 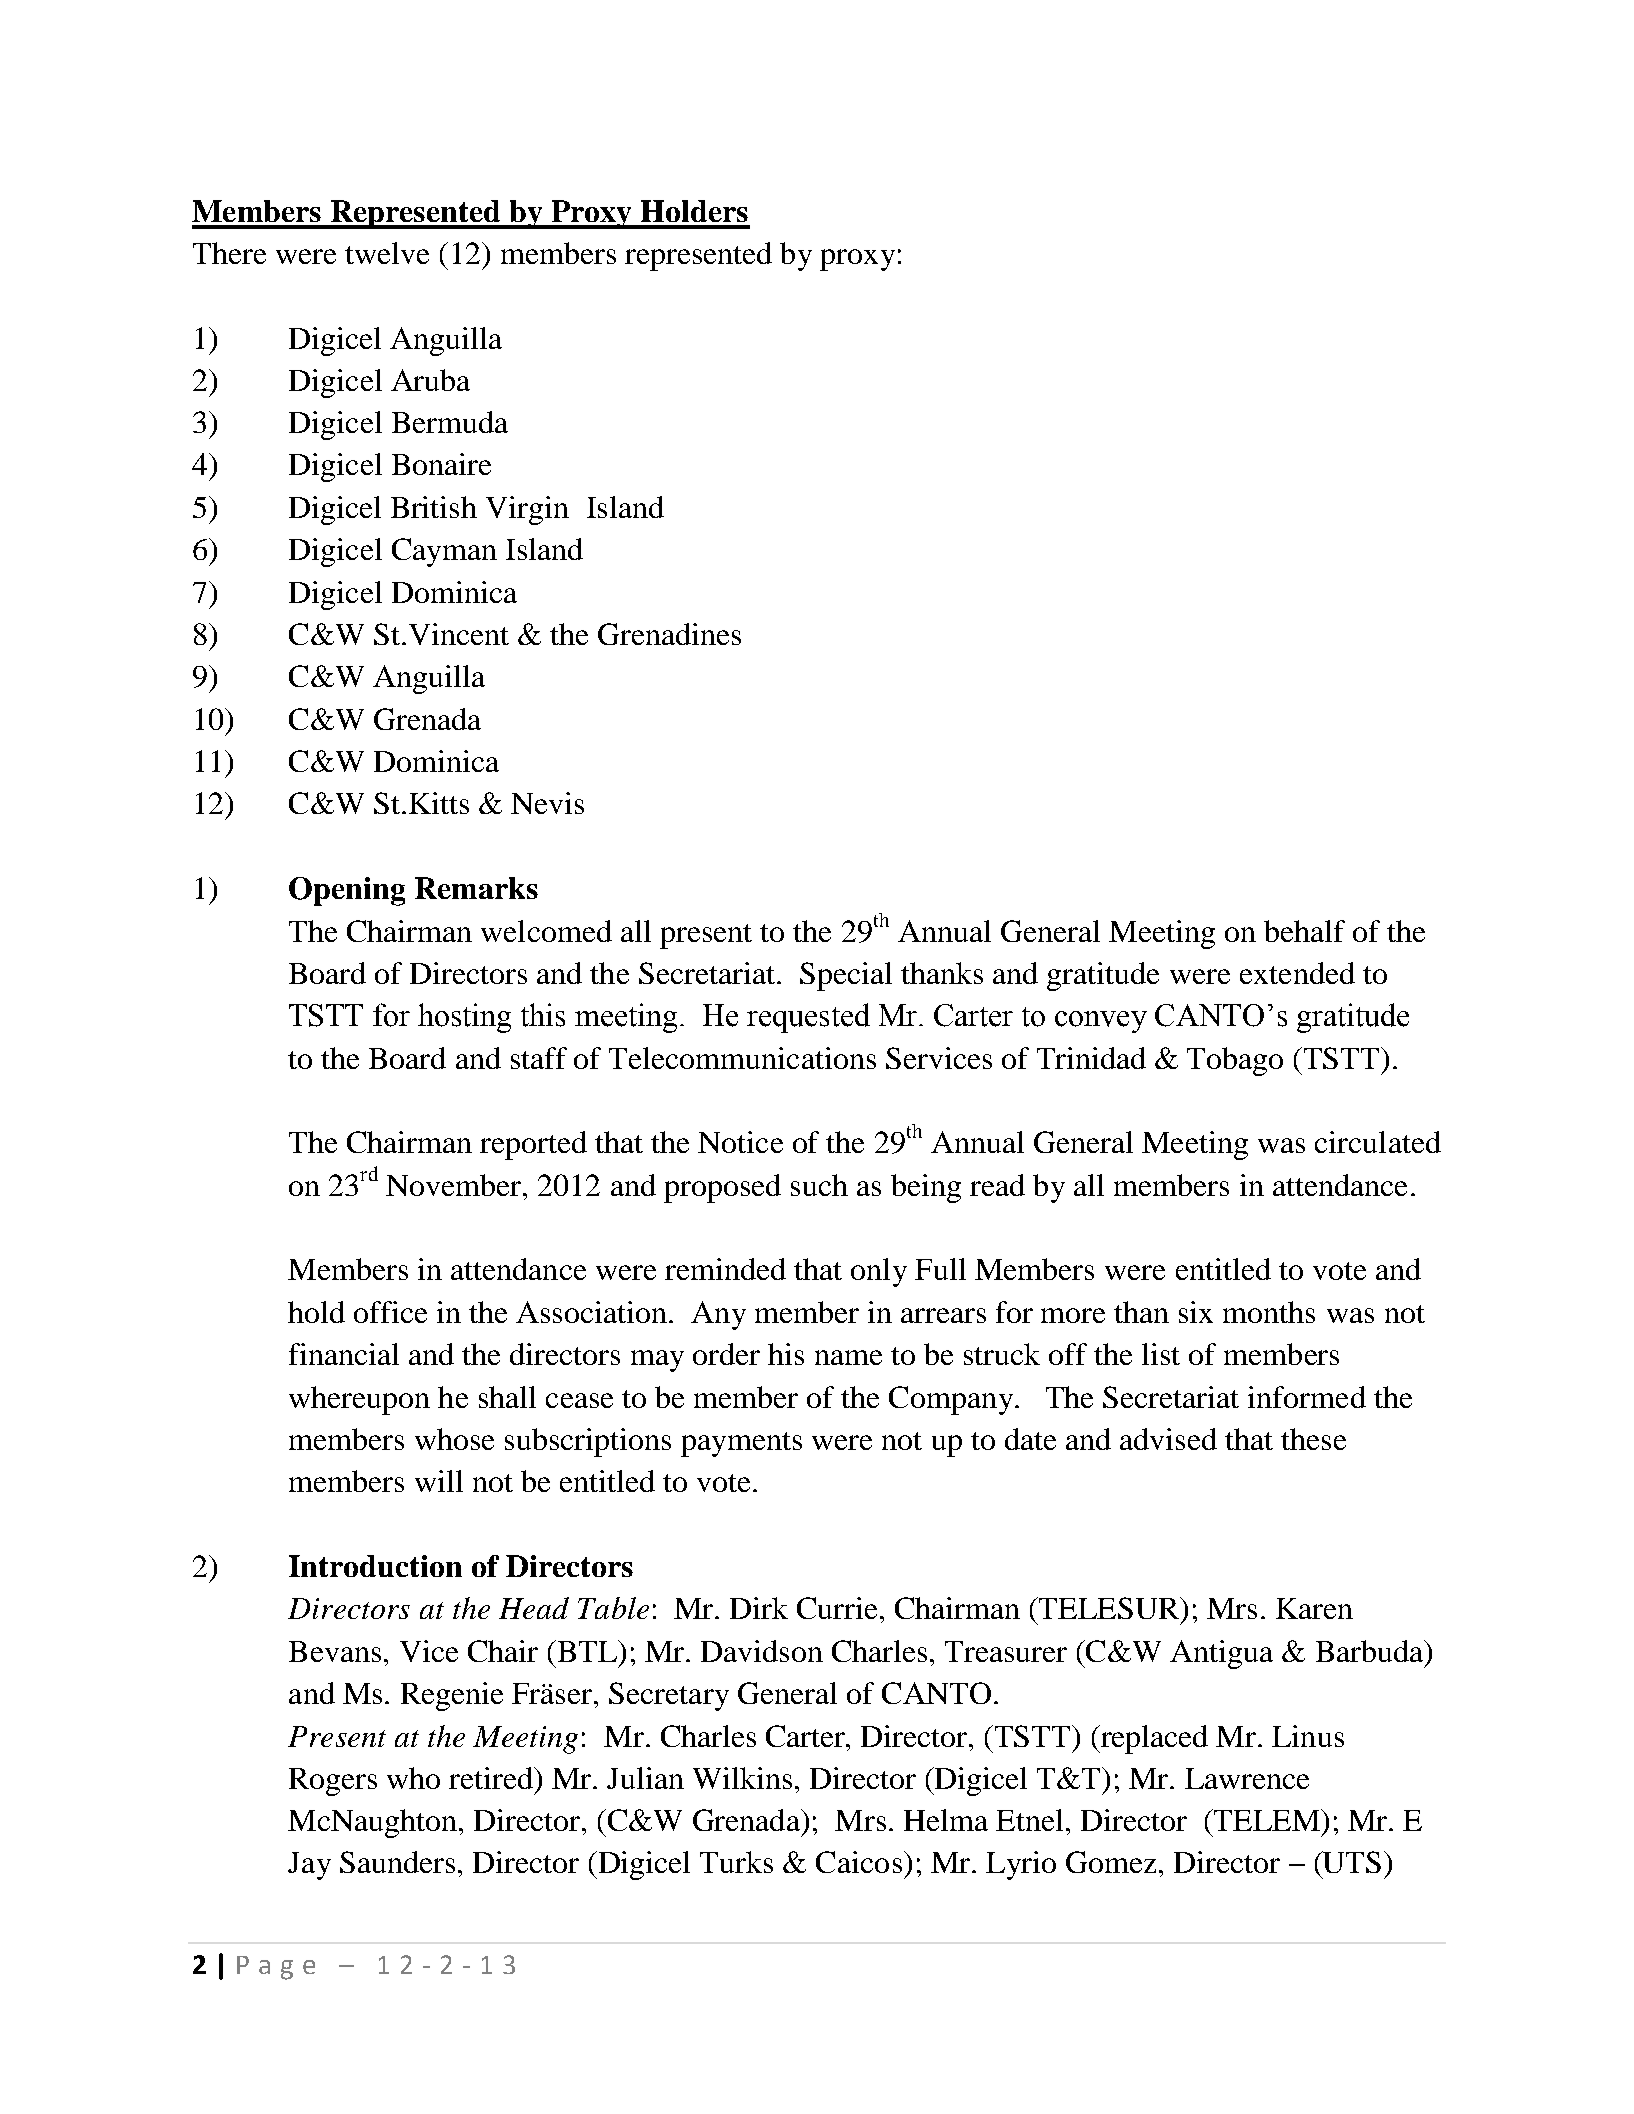 I want to click on months, so click(x=1269, y=1312).
